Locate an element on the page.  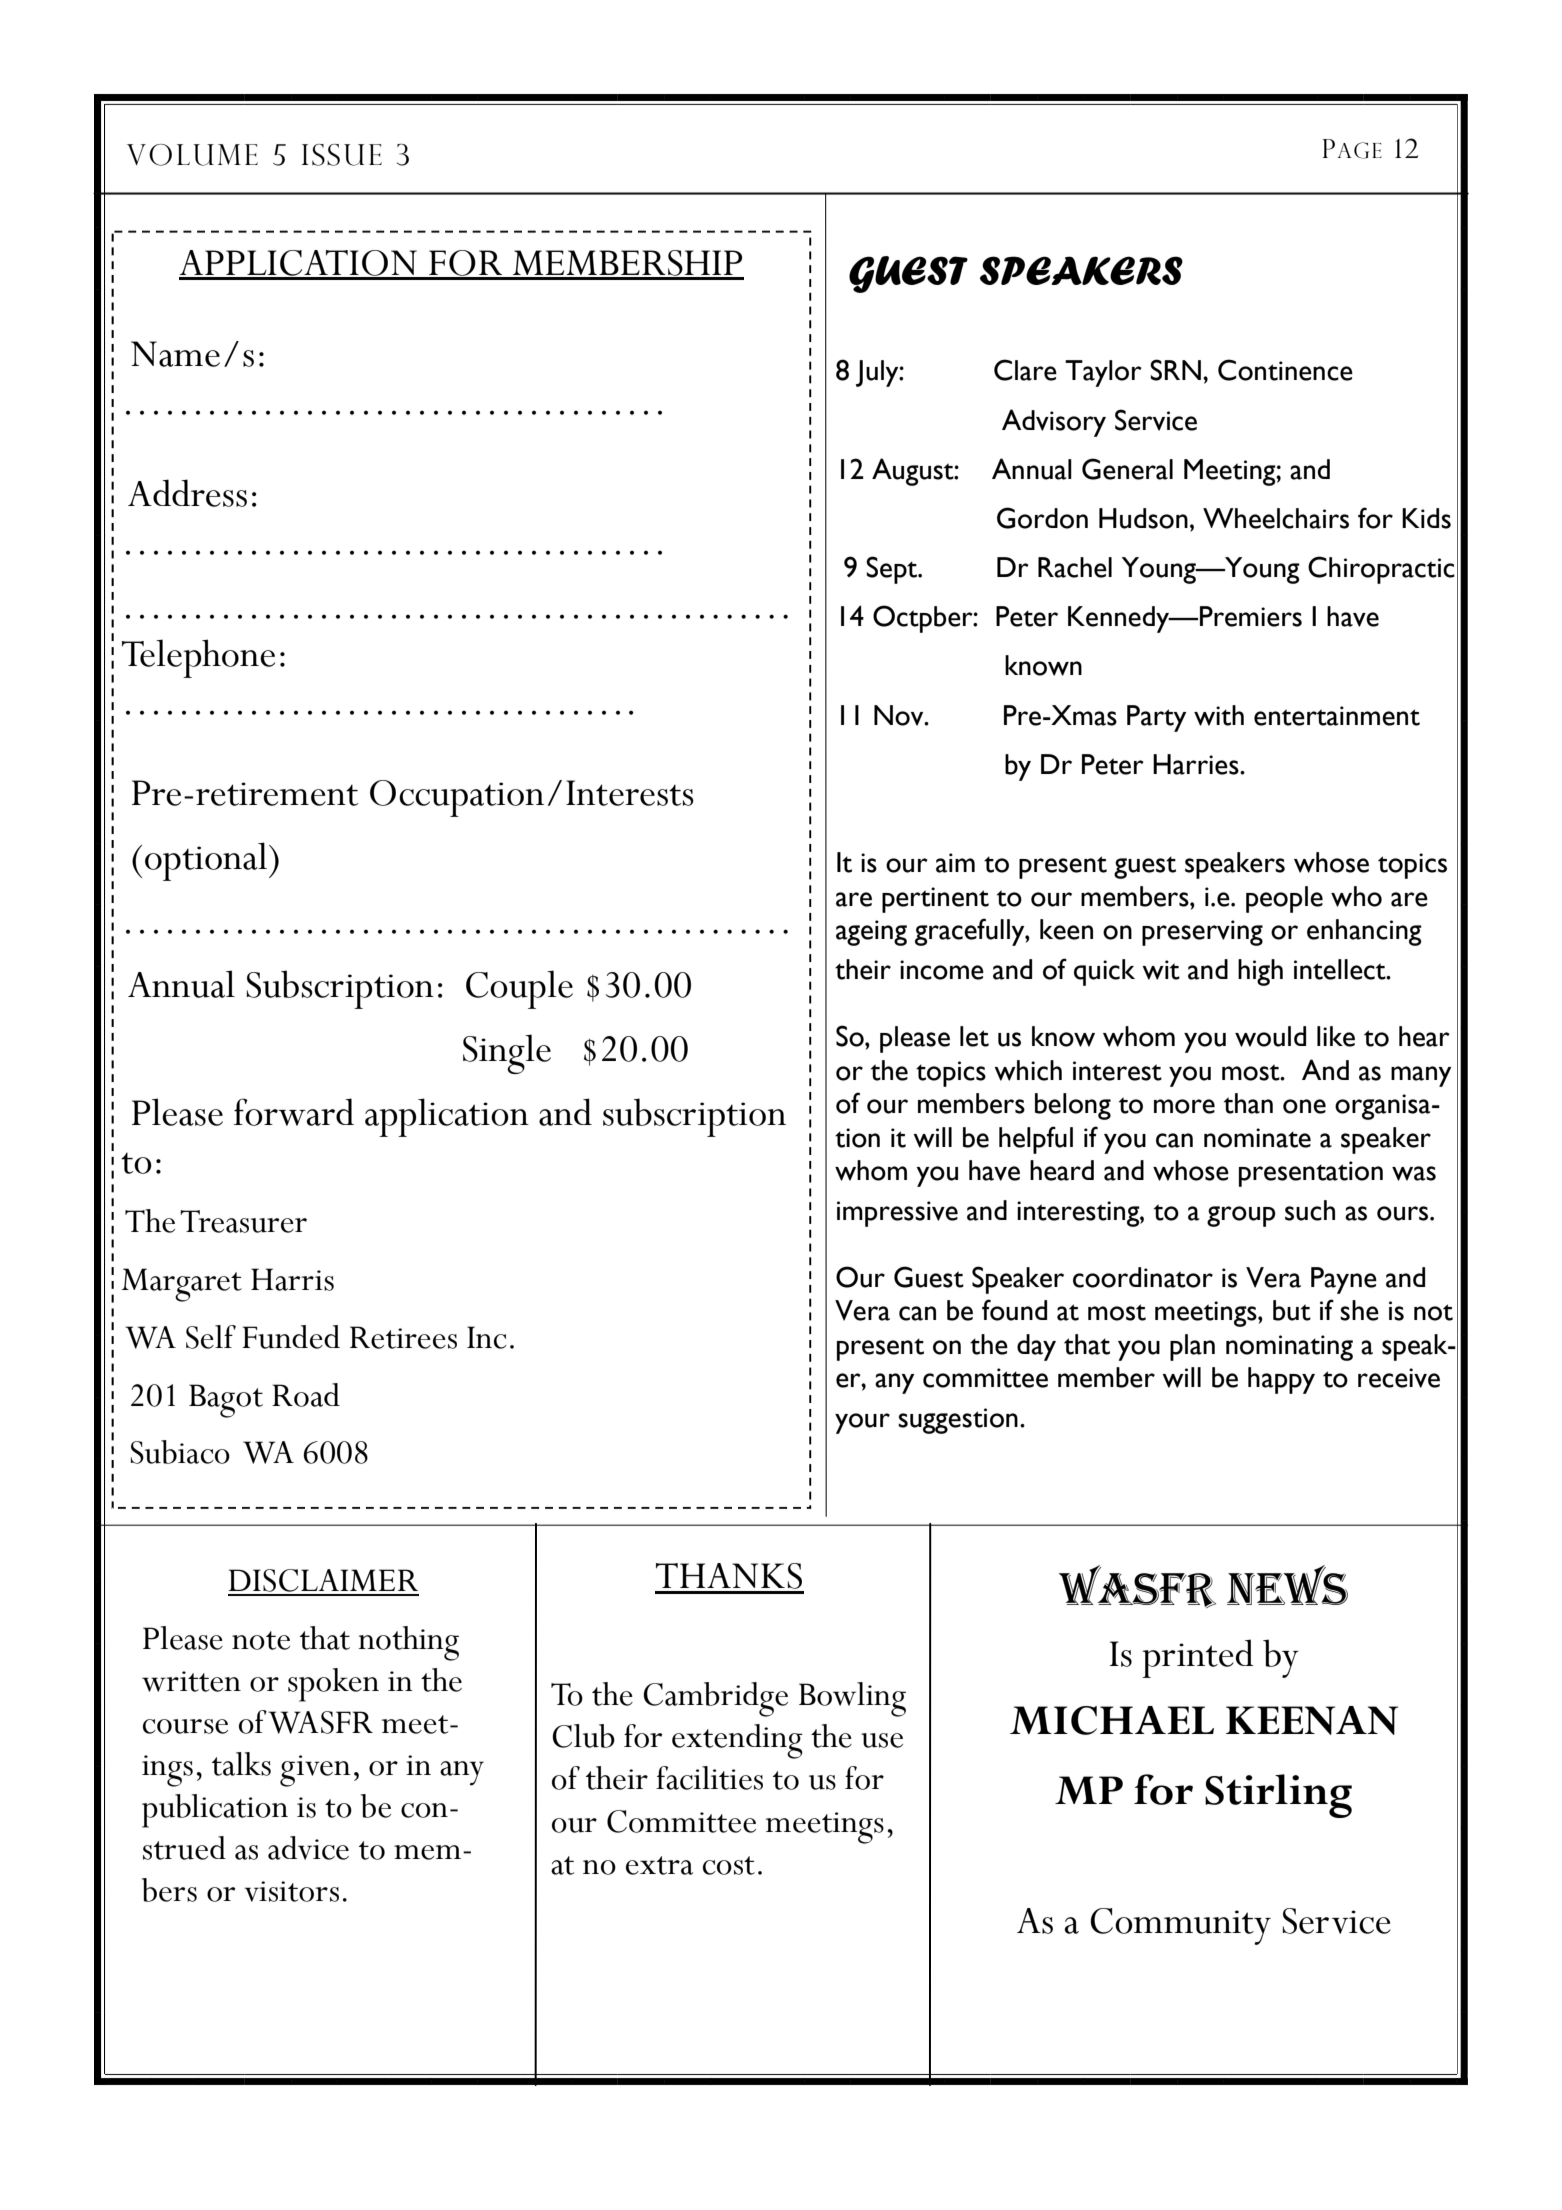
Clare is located at coordinates (1025, 370).
